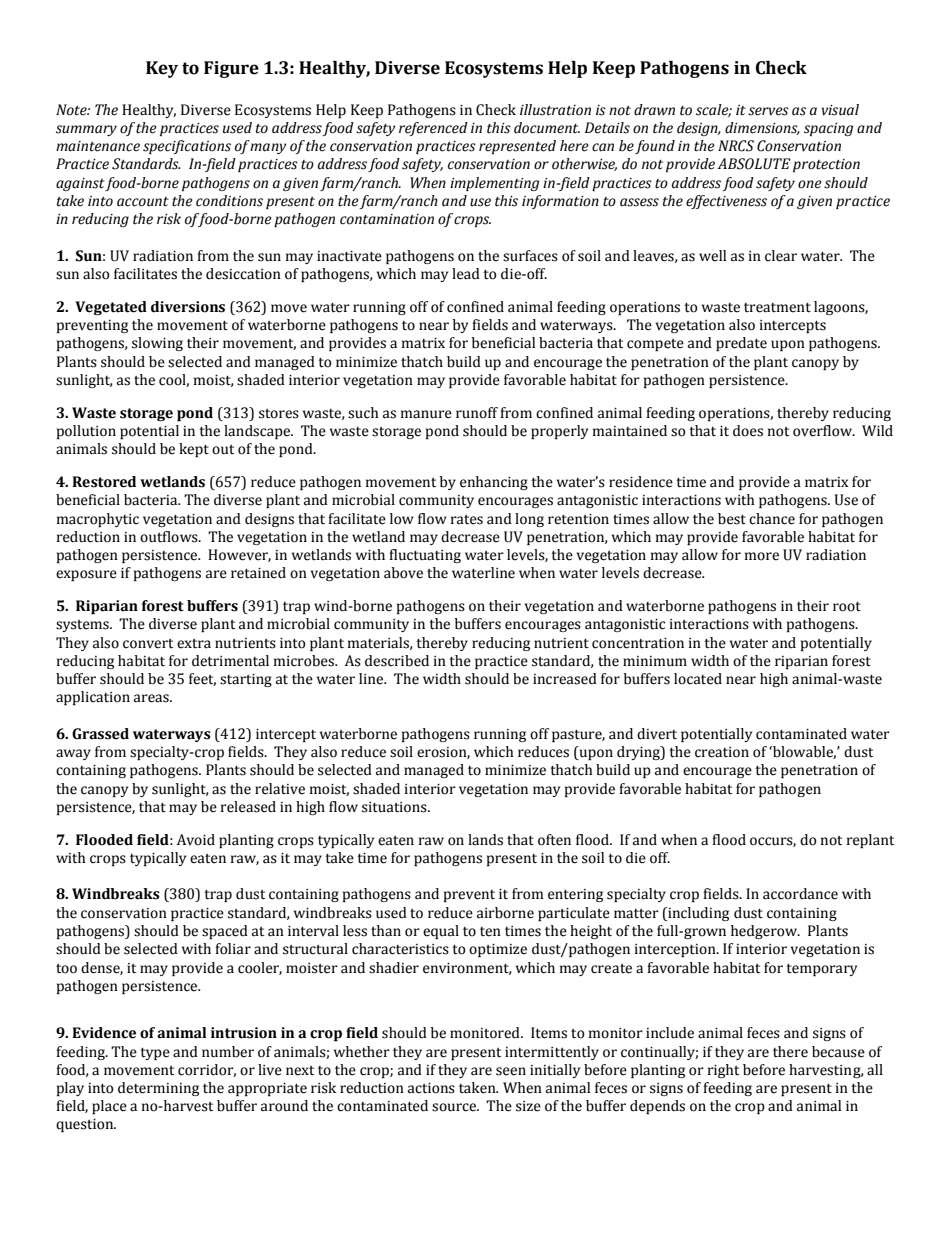  What do you see at coordinates (196, 840) in the image?
I see `Avoid` at bounding box center [196, 840].
